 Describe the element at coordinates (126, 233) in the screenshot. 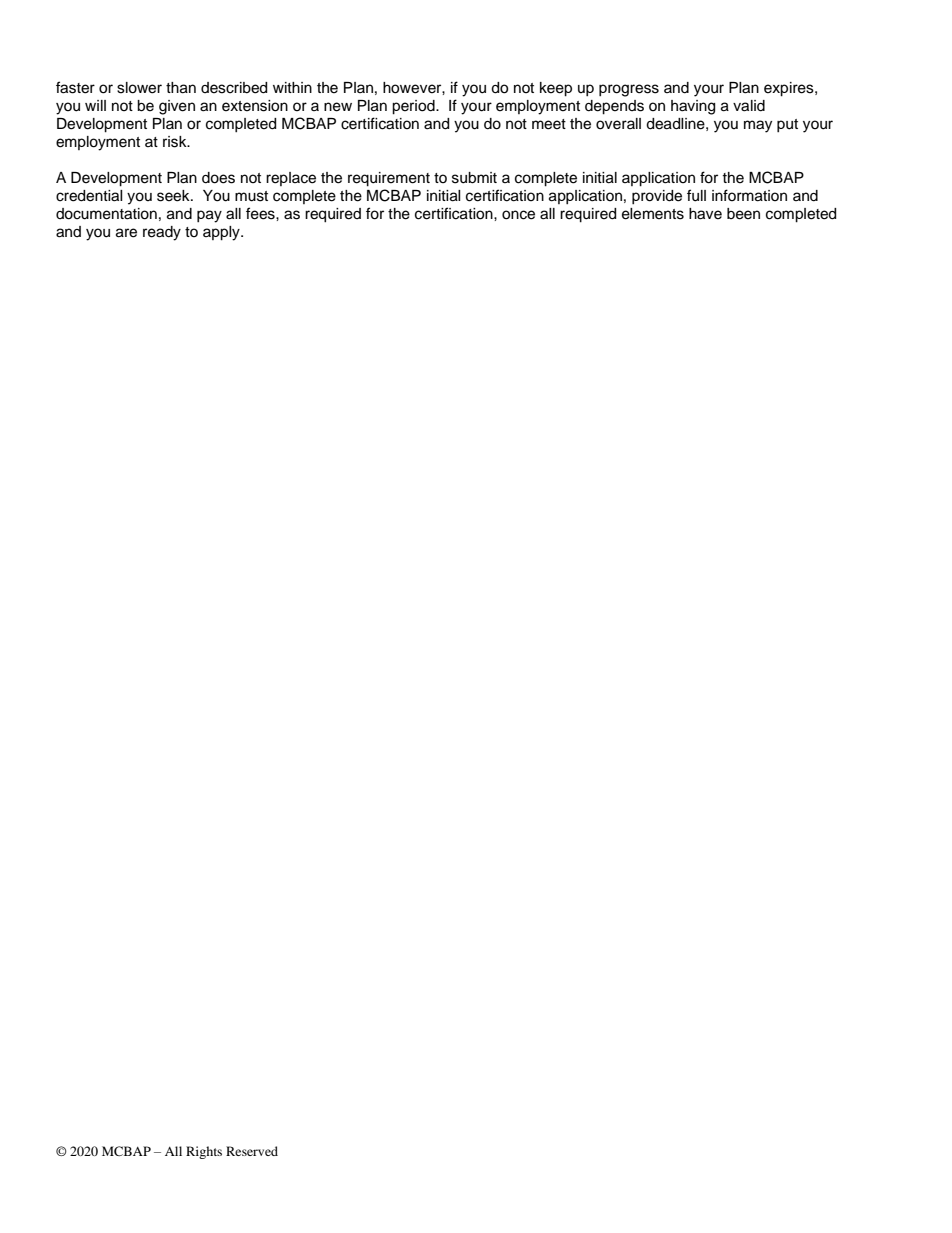

I see `are` at that location.
